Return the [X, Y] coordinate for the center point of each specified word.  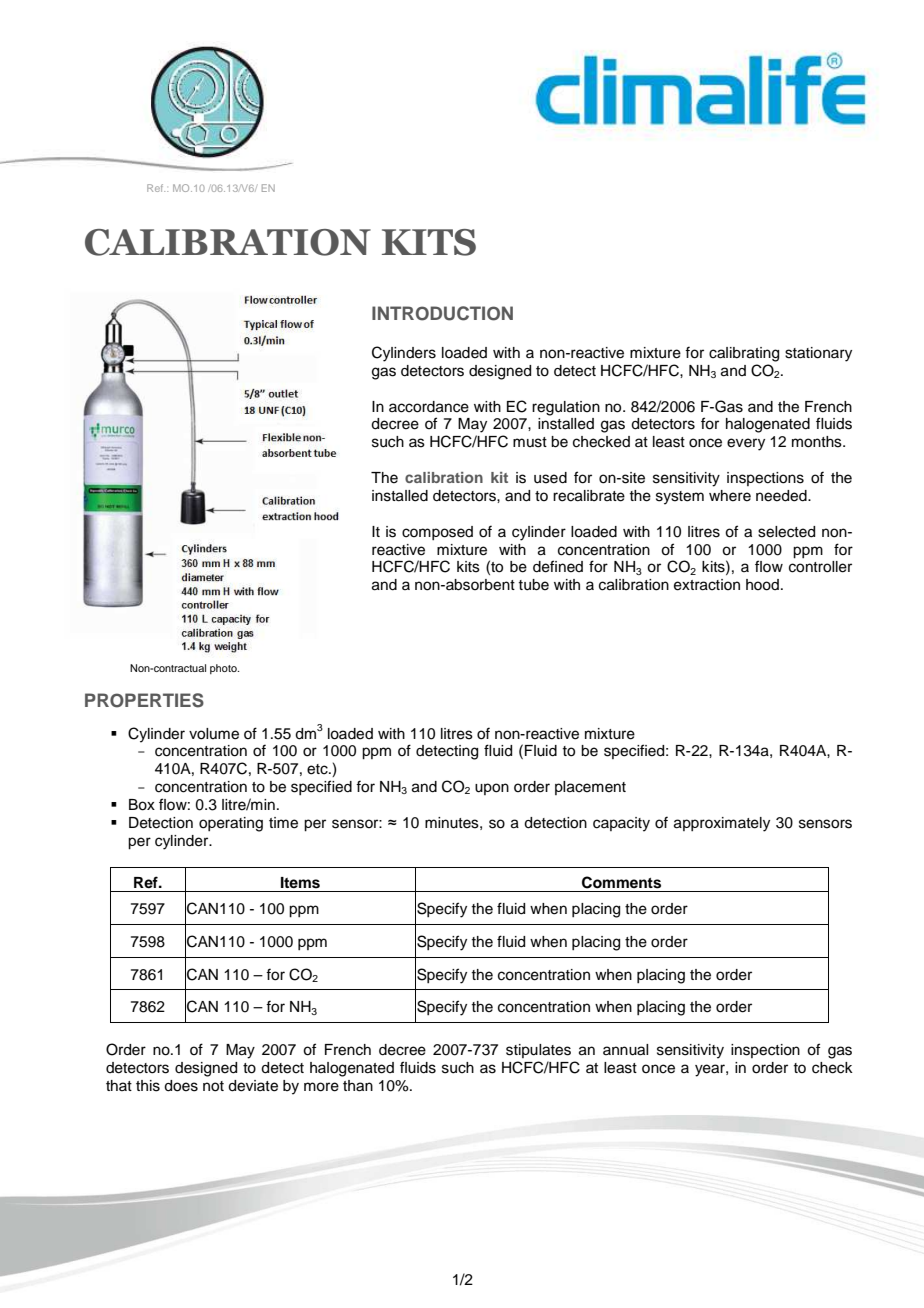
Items [300, 883]
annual [625, 1050]
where [730, 496]
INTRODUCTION [442, 313]
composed [437, 533]
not [213, 1086]
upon [492, 789]
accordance [429, 407]
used [550, 478]
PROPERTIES [144, 700]
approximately [722, 824]
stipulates [538, 1051]
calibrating [744, 354]
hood [762, 585]
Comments [621, 882]
